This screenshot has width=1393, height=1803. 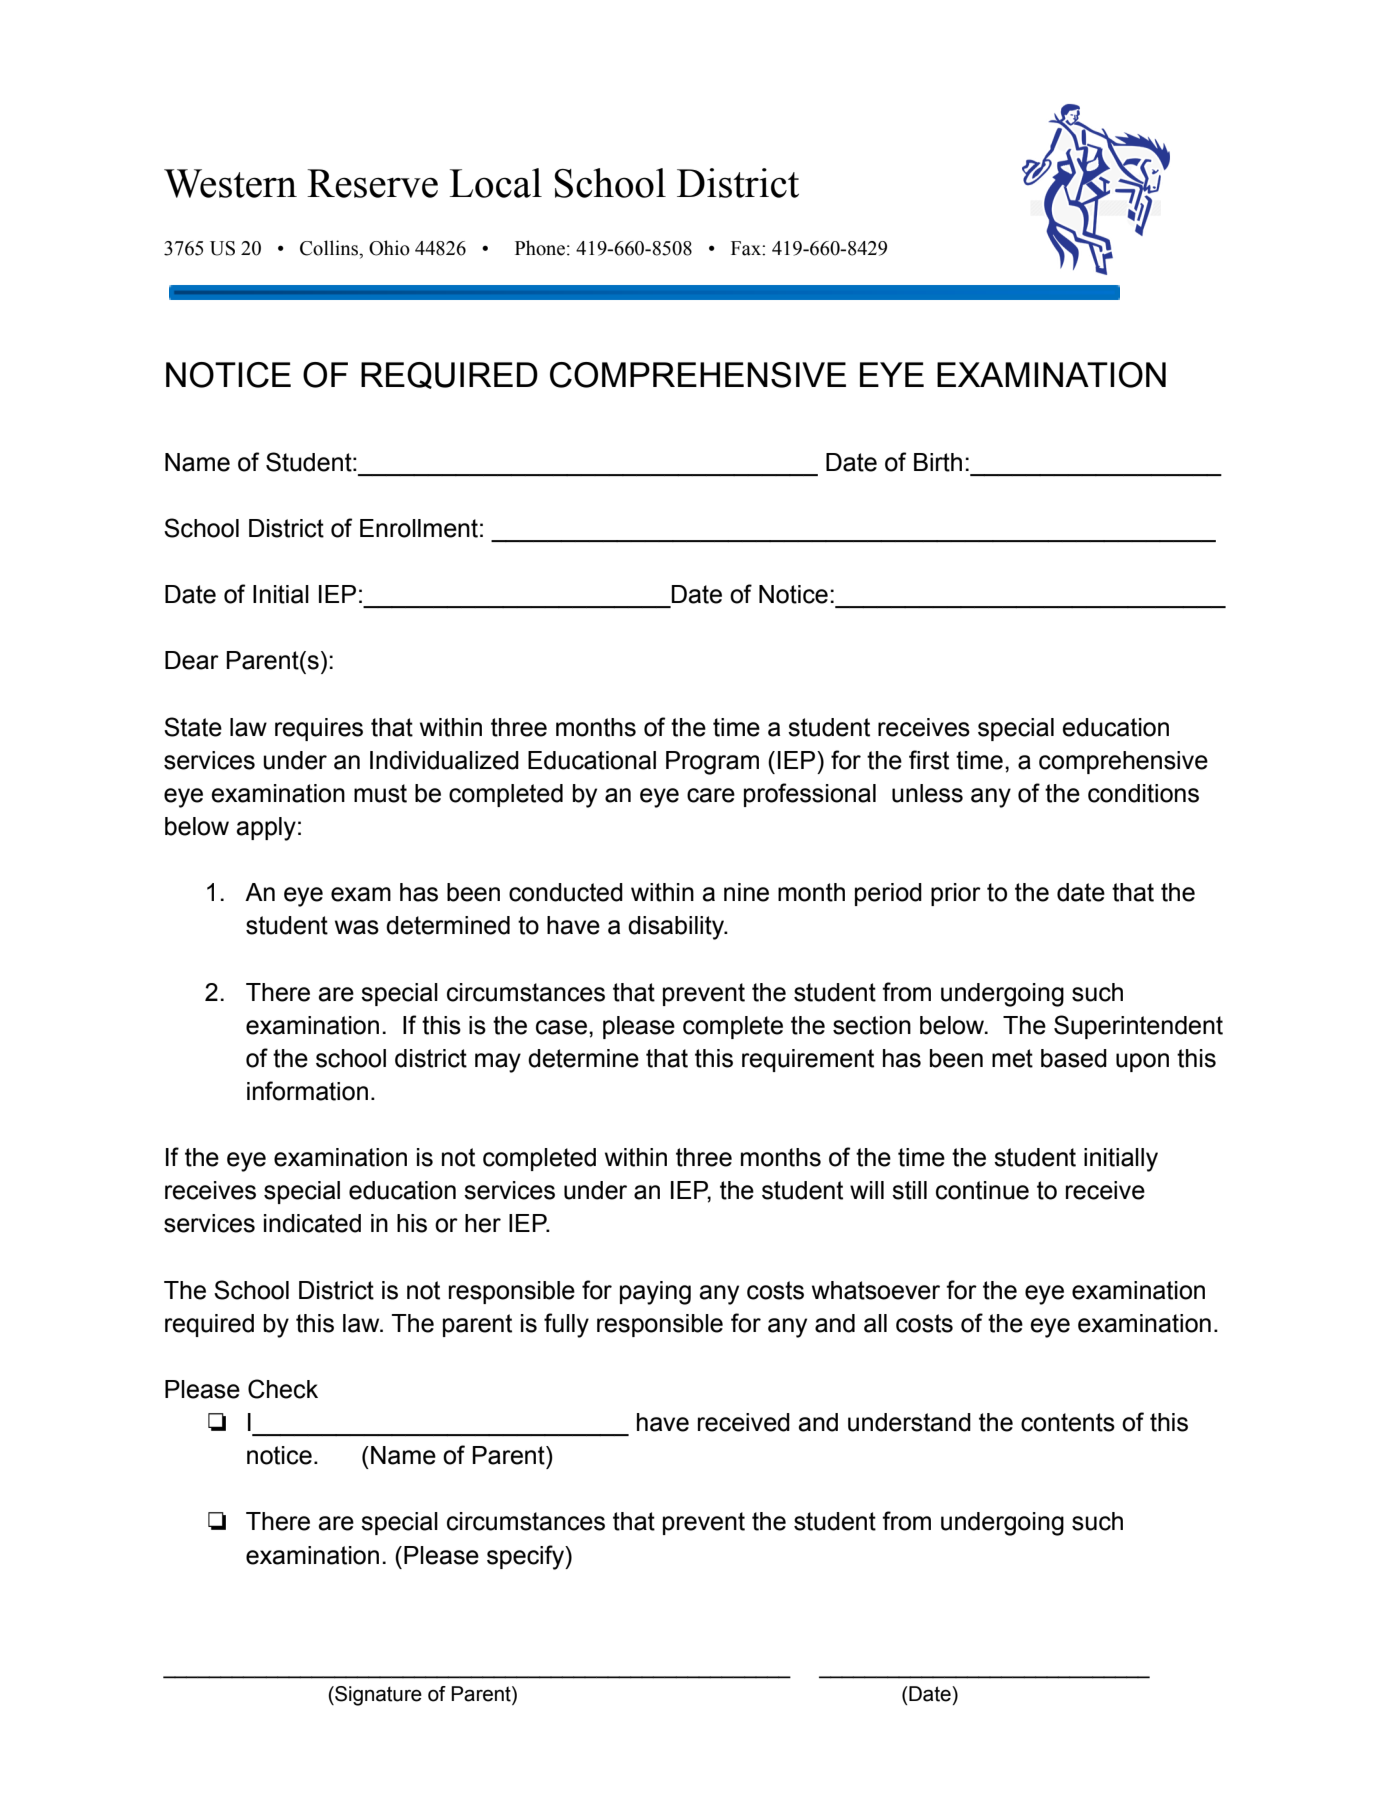 I want to click on contents, so click(x=1068, y=1422).
